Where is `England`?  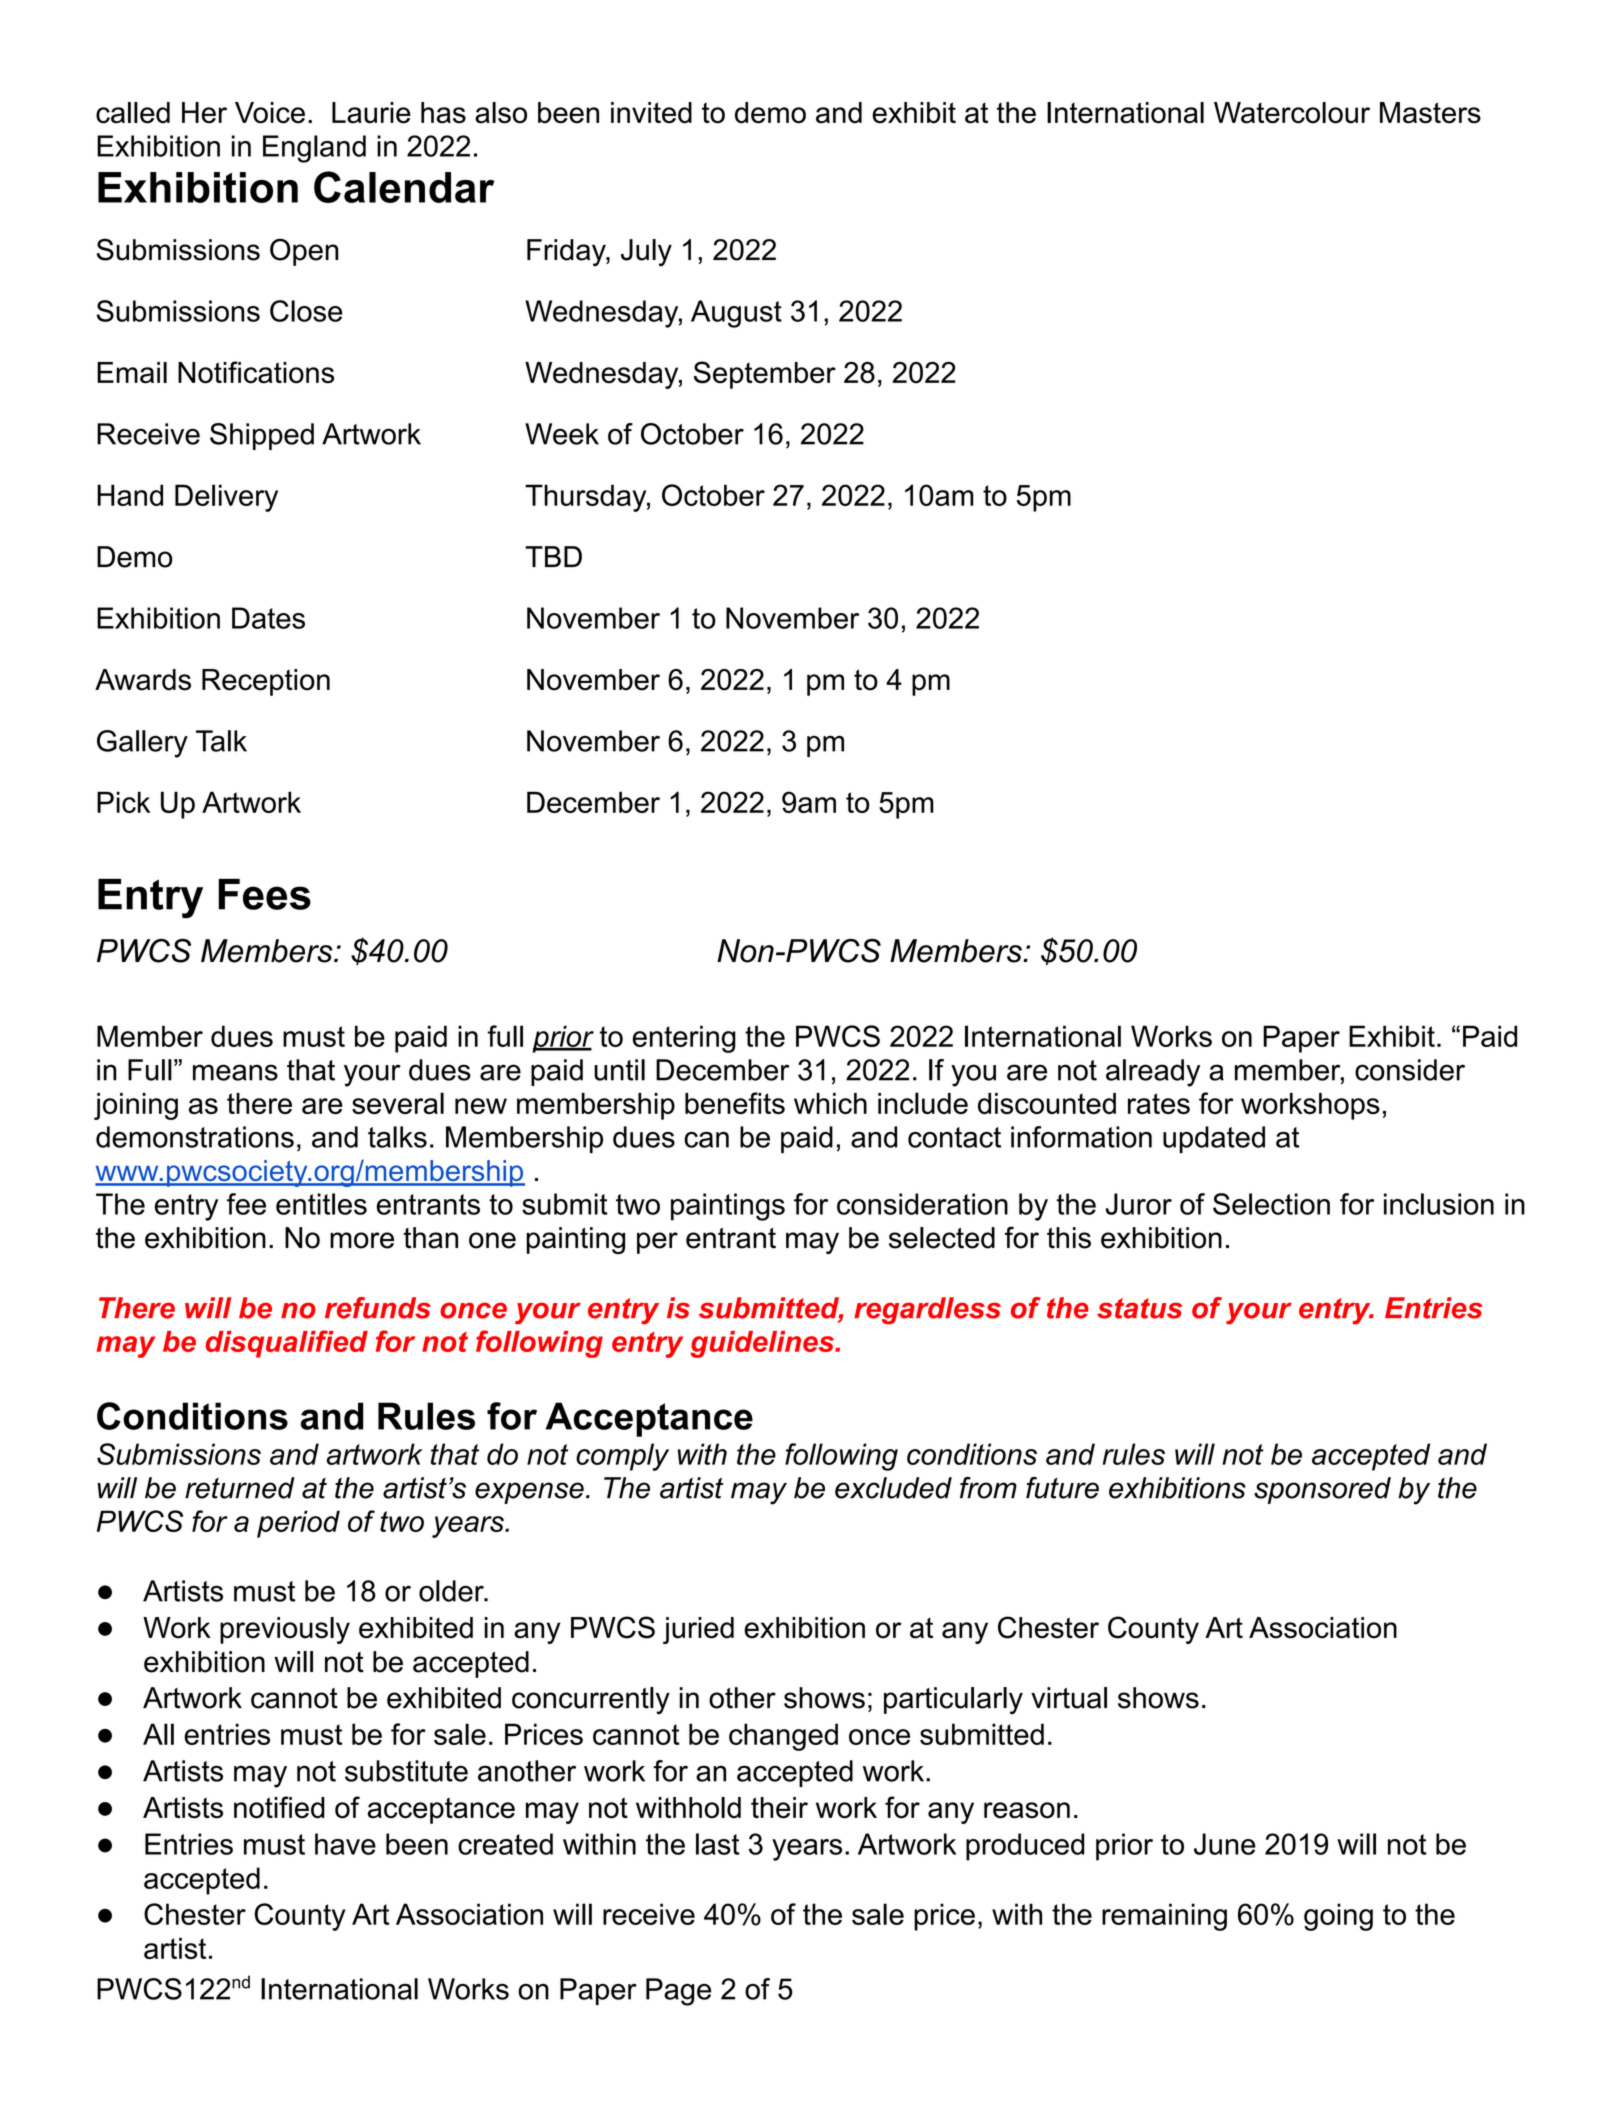
England is located at coordinates (314, 149).
